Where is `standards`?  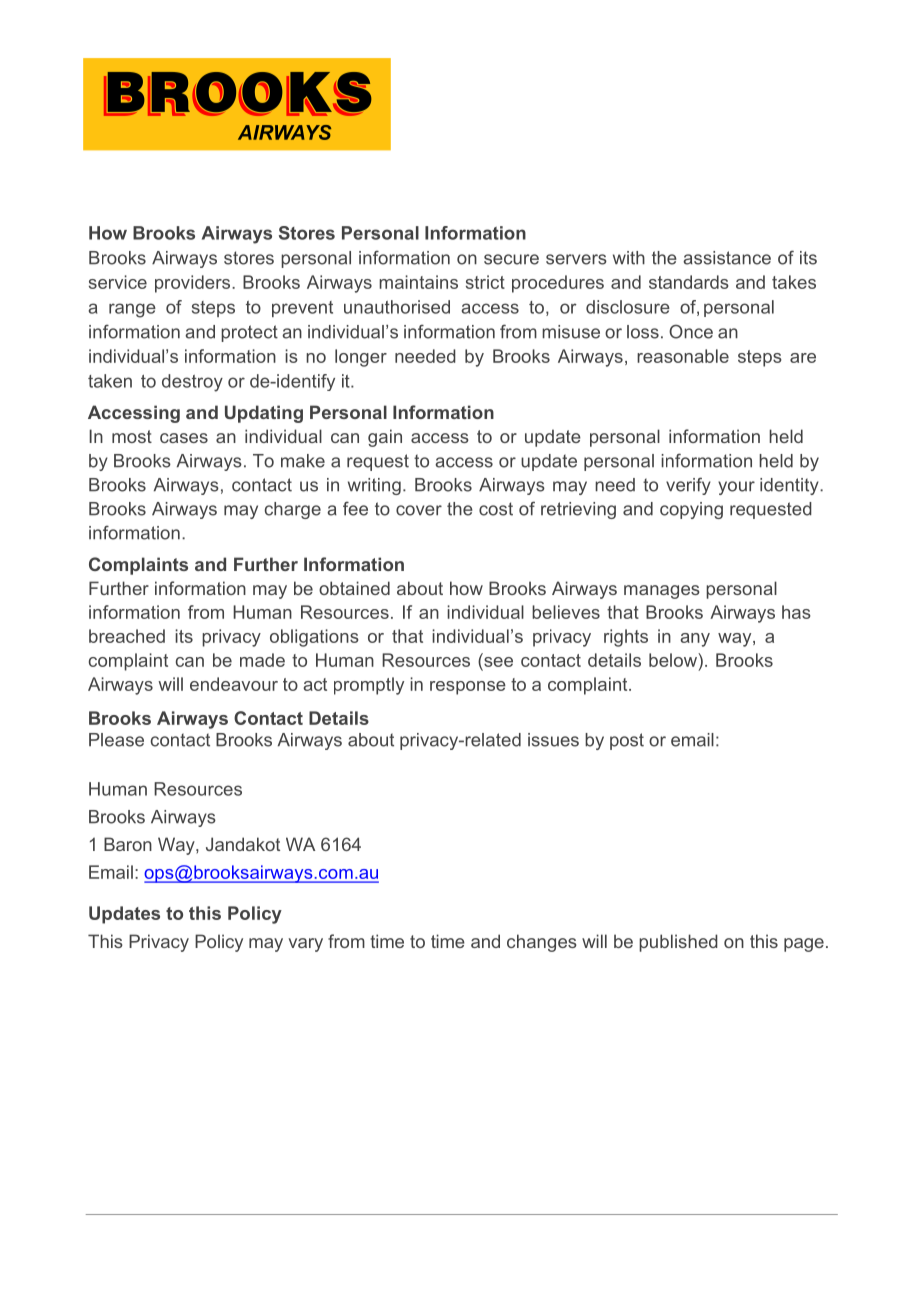
standards is located at coordinates (689, 282).
